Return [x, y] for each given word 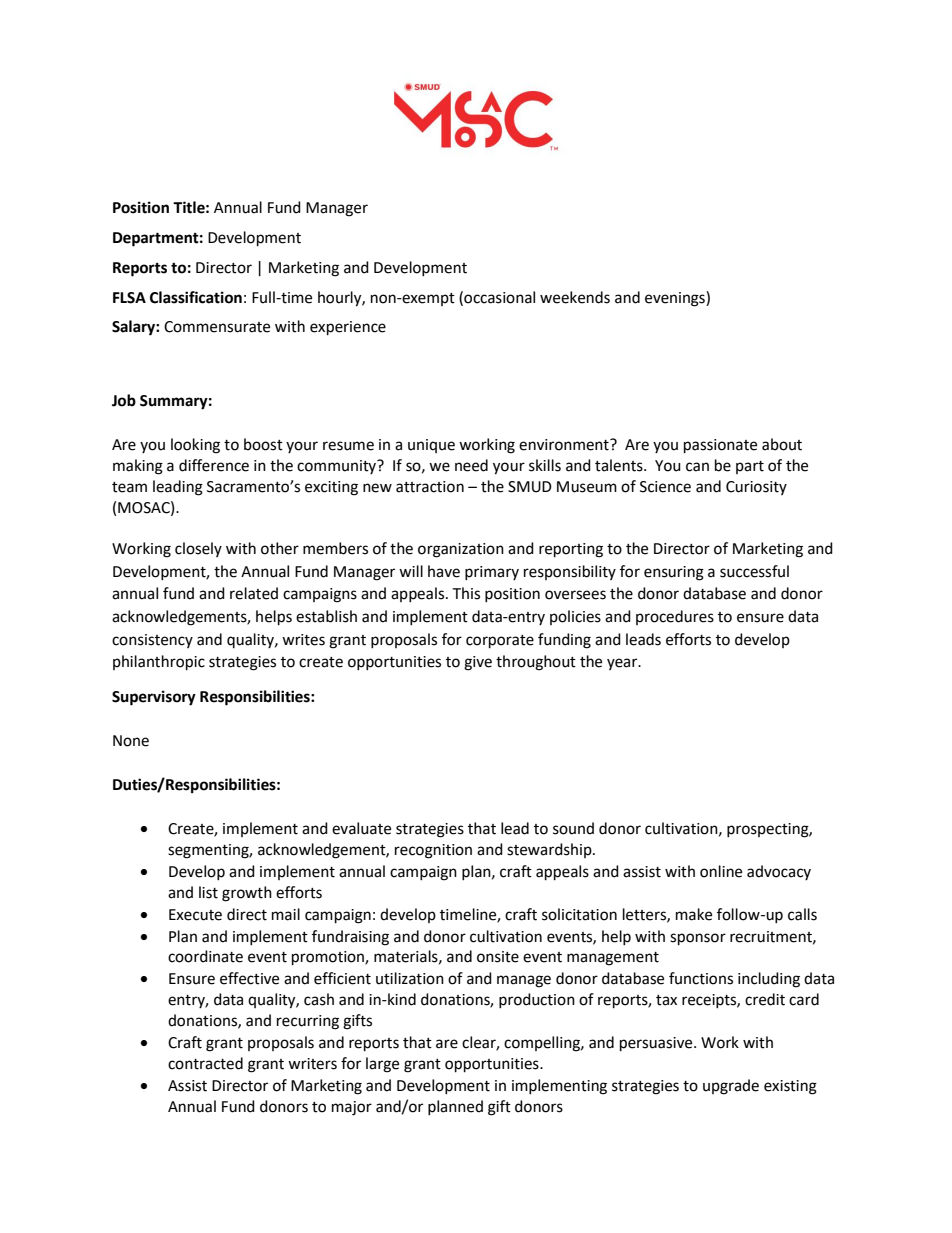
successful [754, 571]
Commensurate [217, 327]
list [208, 892]
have [444, 571]
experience [348, 328]
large [382, 1065]
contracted [205, 1063]
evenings [676, 299]
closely [198, 549]
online [721, 871]
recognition [433, 851]
